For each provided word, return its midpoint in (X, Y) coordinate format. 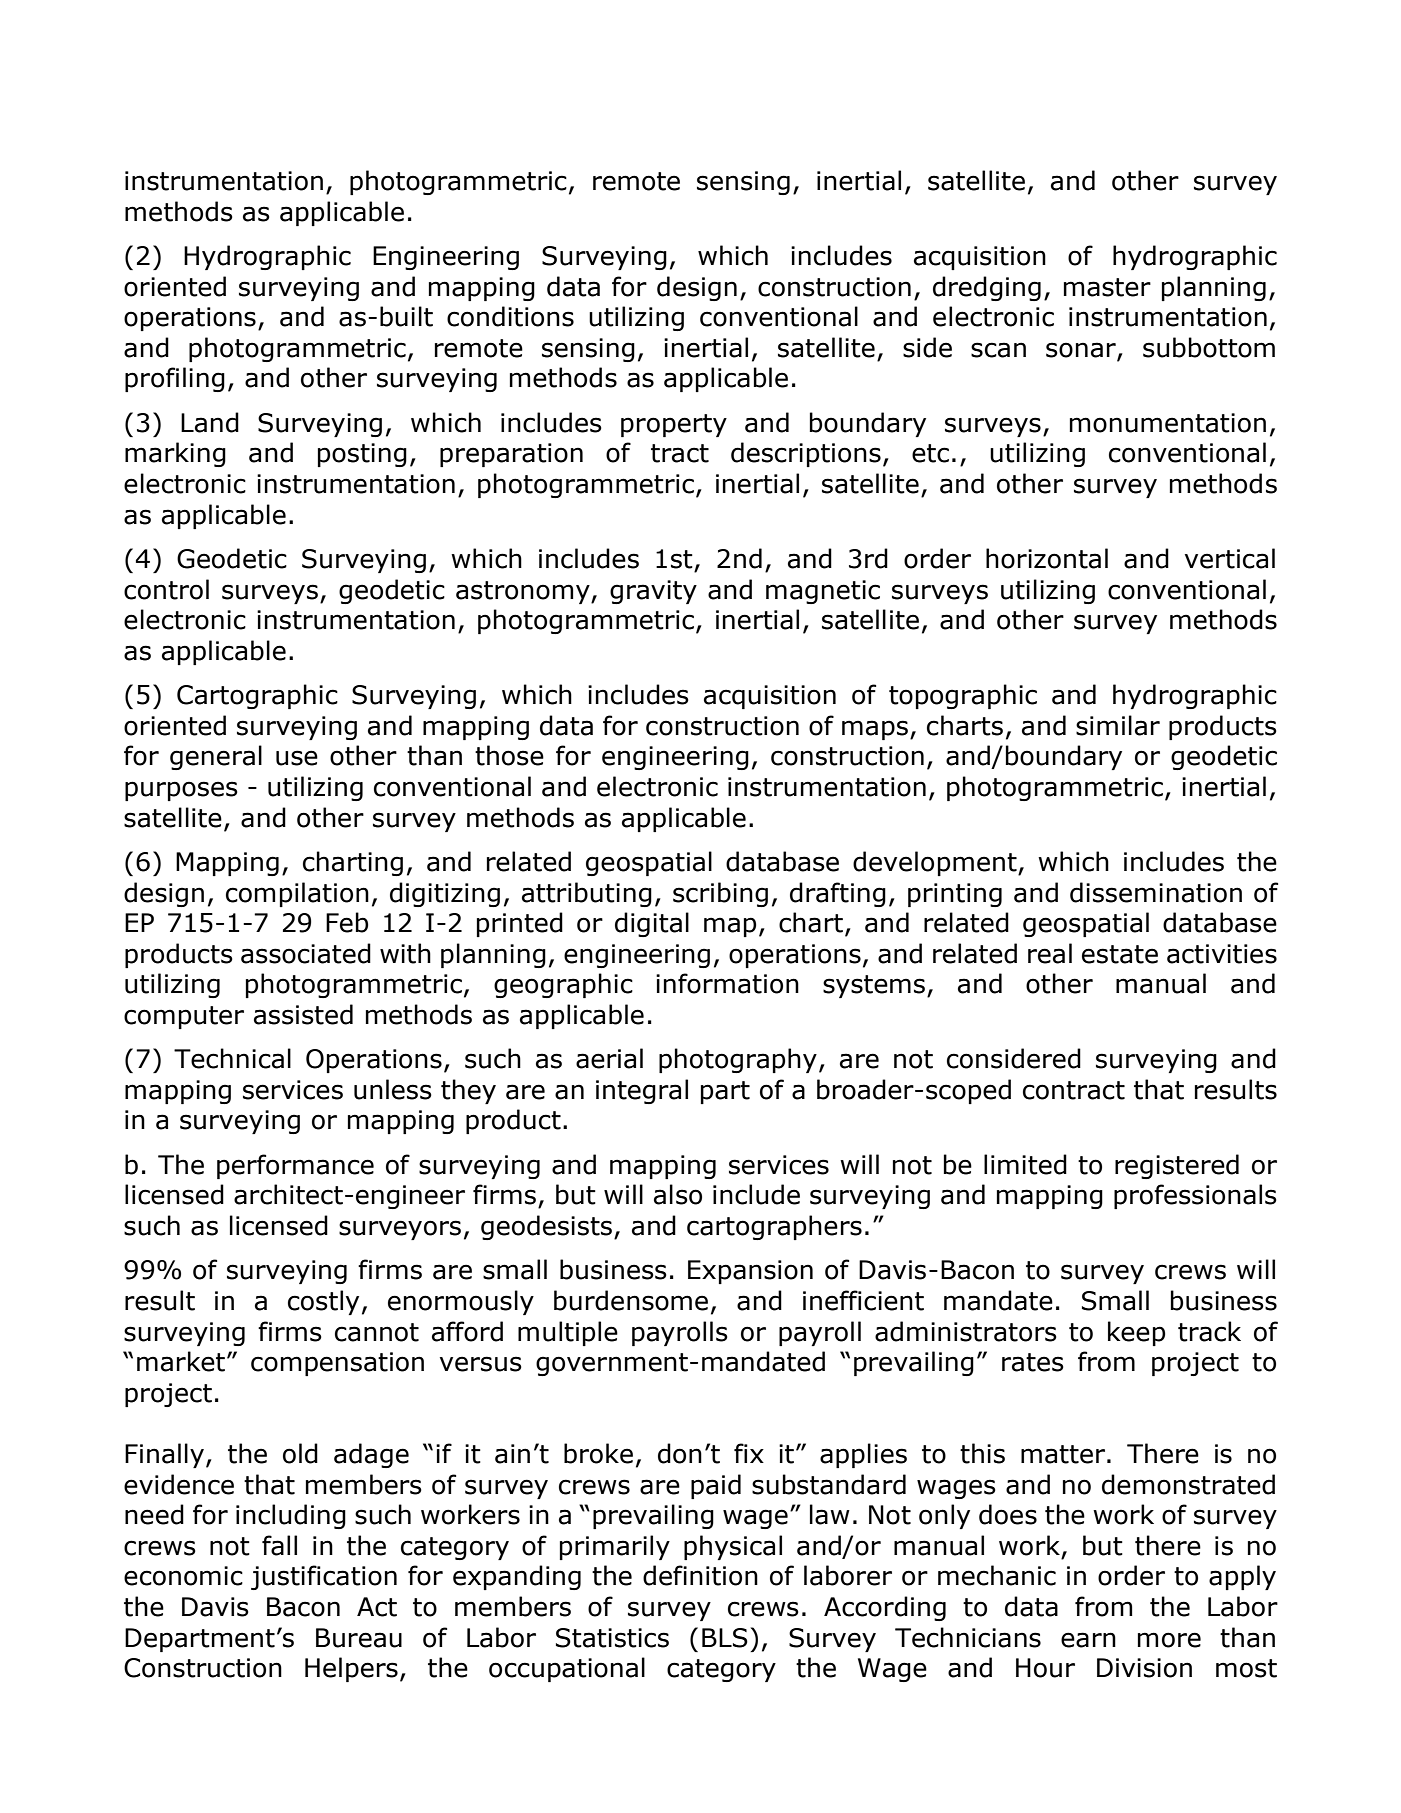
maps (875, 730)
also (678, 1194)
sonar (1082, 351)
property (674, 425)
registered (1177, 1166)
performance (295, 1166)
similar (1118, 725)
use (297, 758)
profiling (175, 379)
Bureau (359, 1638)
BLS (725, 1638)
